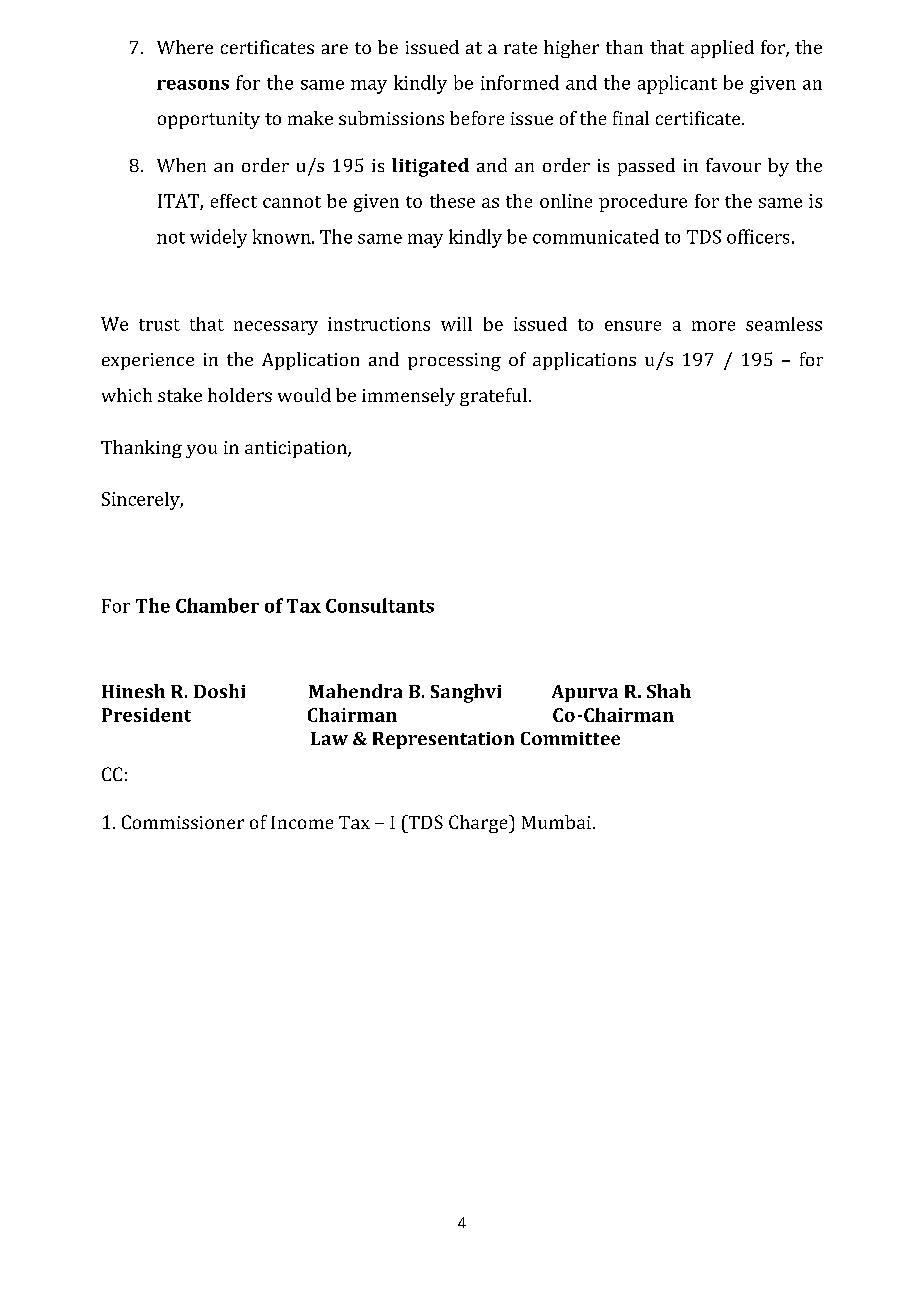  I want to click on experience, so click(148, 361).
